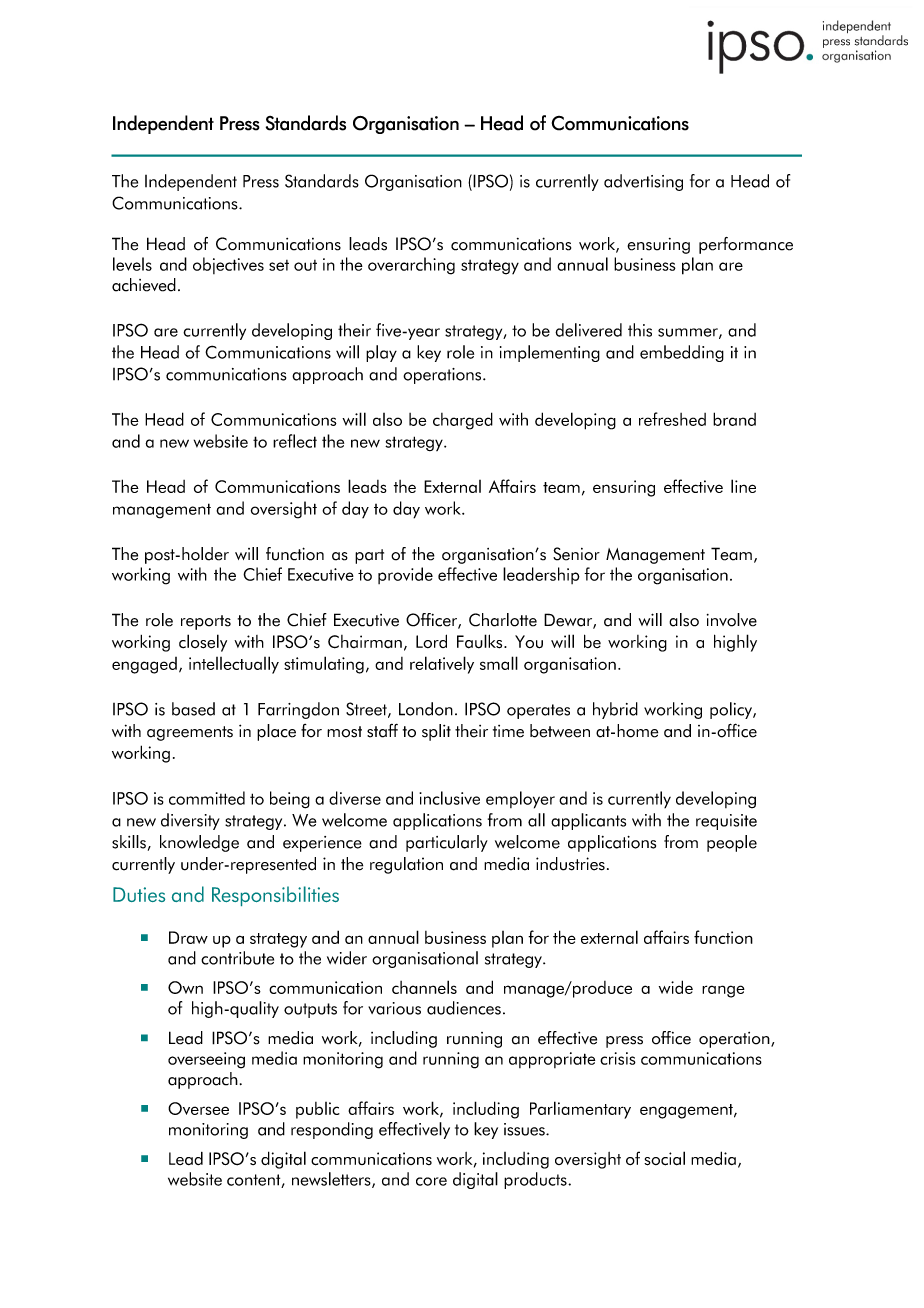 This document has width=924, height=1308. Describe the element at coordinates (411, 266) in the document. I see `overarching` at that location.
